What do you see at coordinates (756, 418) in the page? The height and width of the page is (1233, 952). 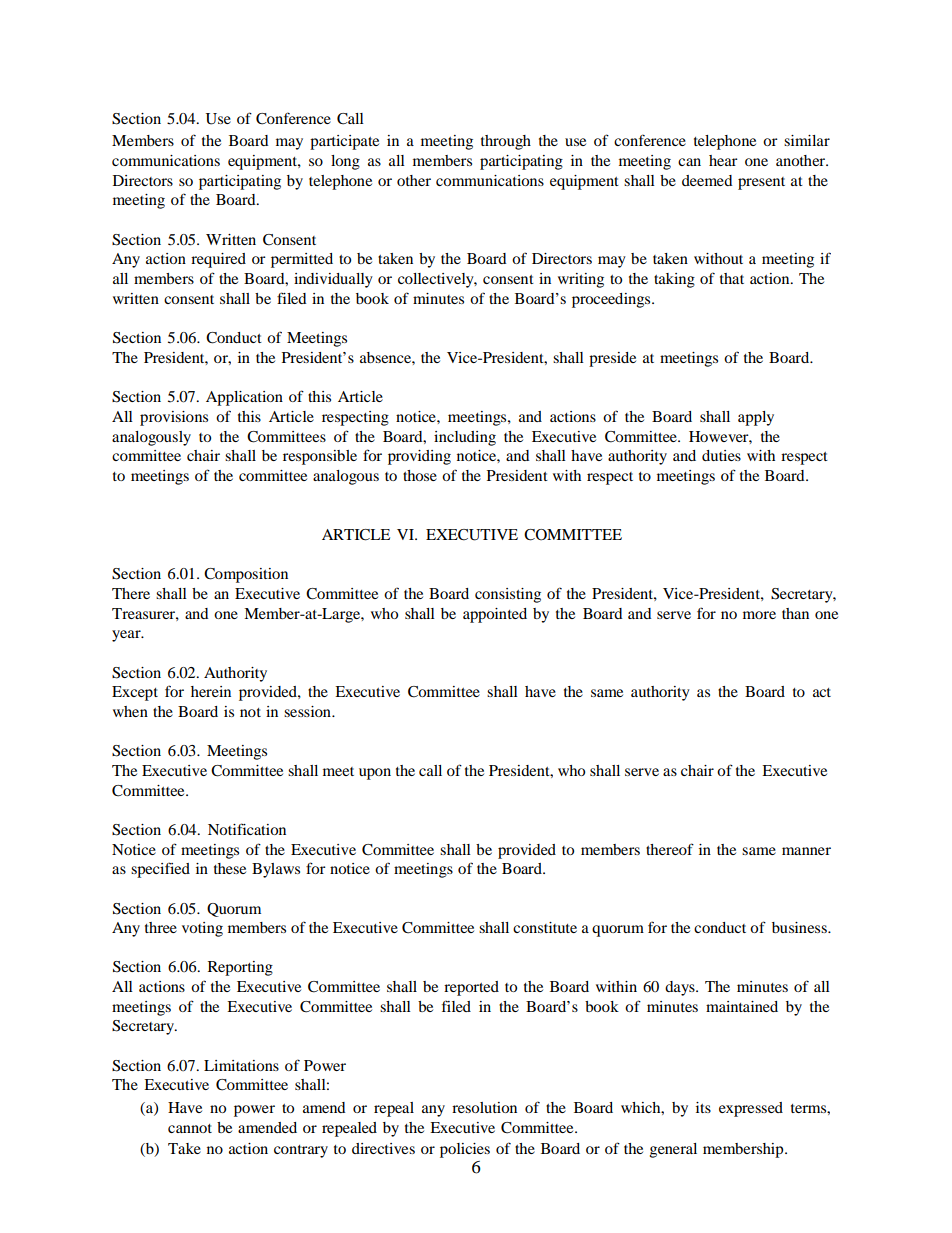 I see `apply` at bounding box center [756, 418].
